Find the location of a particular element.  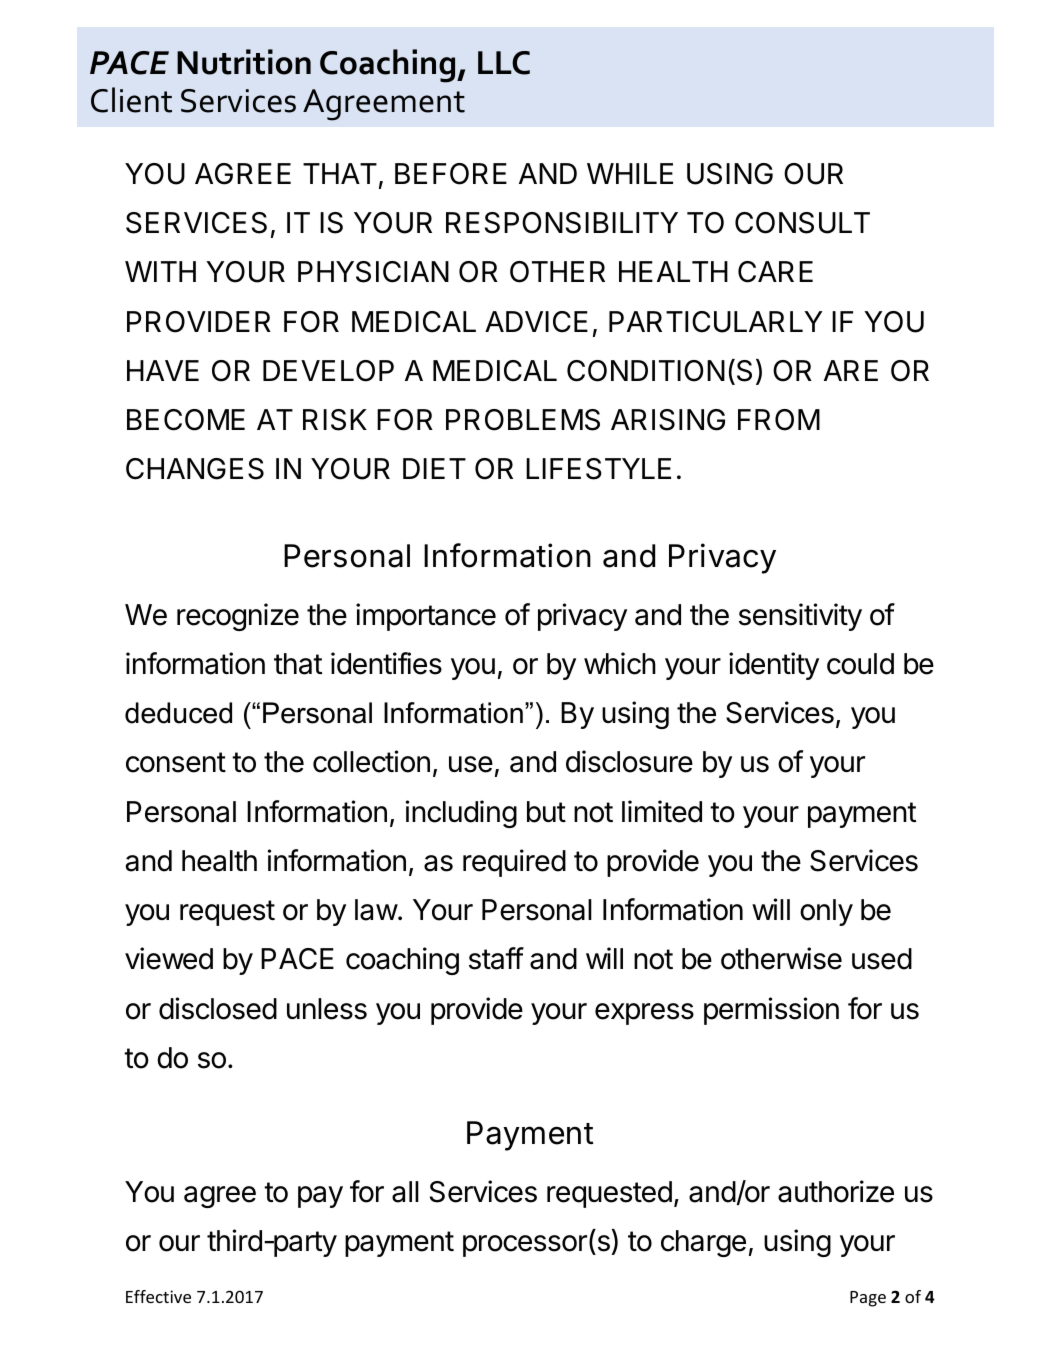

FROM is located at coordinates (779, 420).
